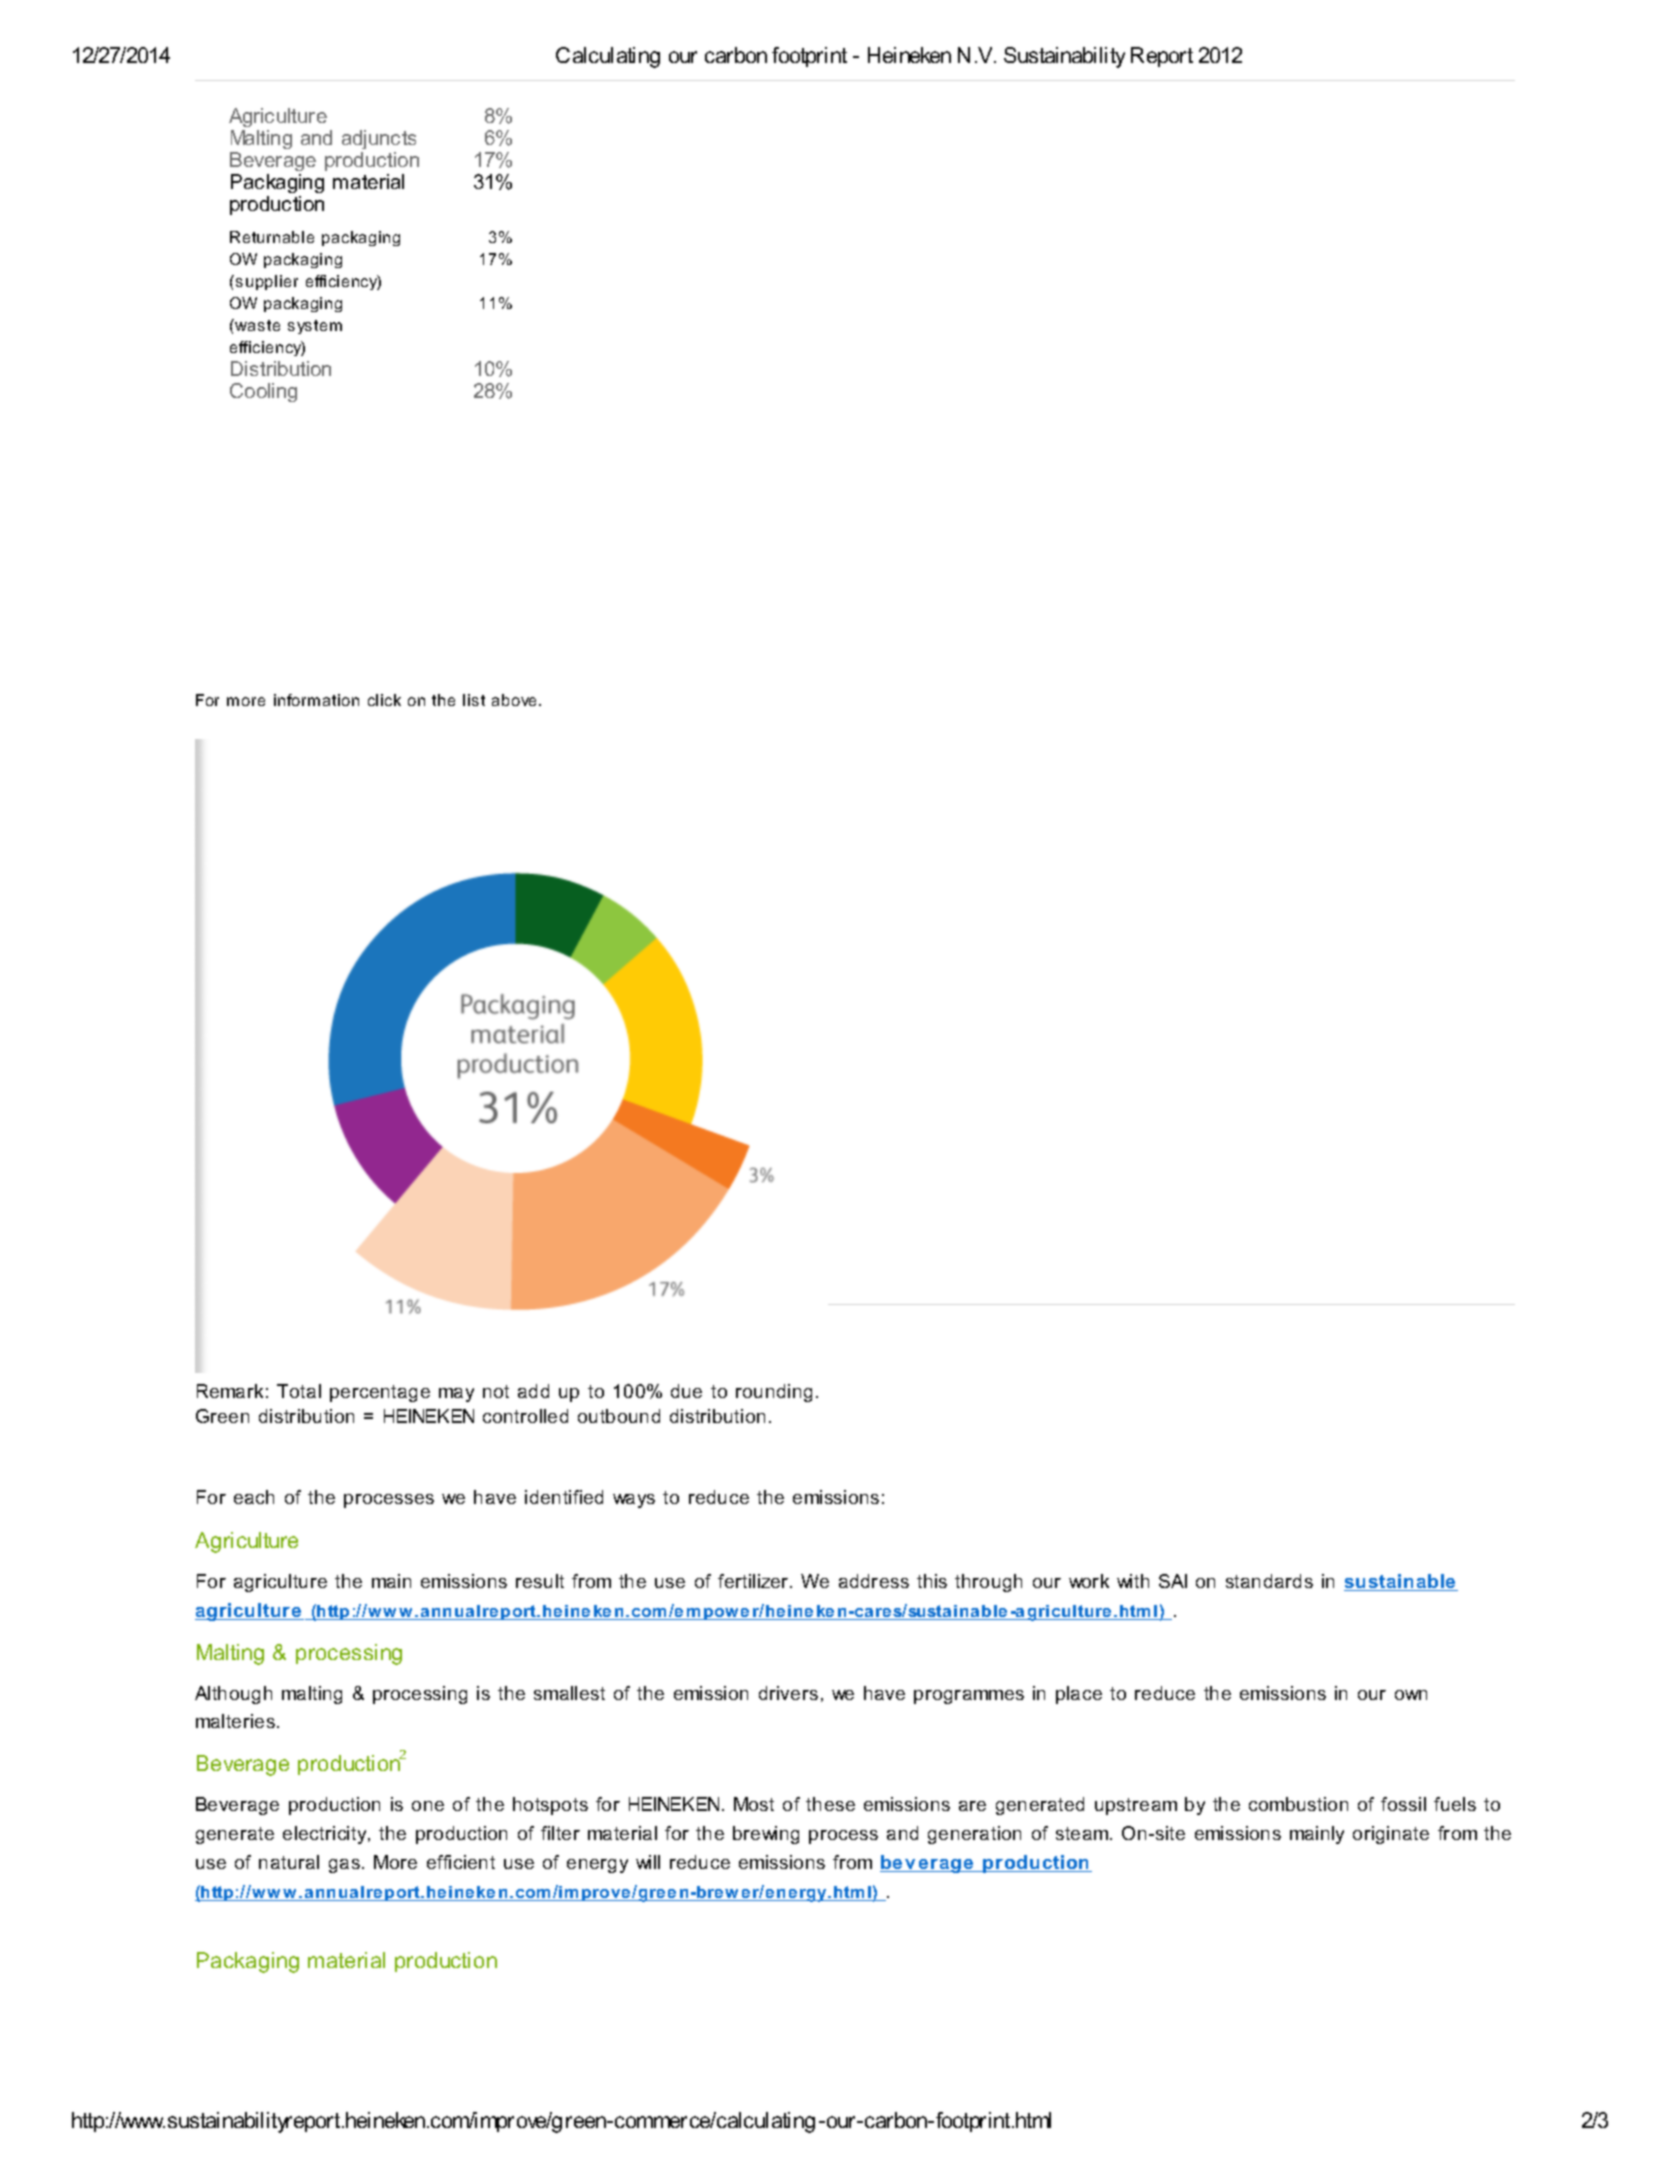  What do you see at coordinates (686, 1391) in the image?
I see `due` at bounding box center [686, 1391].
